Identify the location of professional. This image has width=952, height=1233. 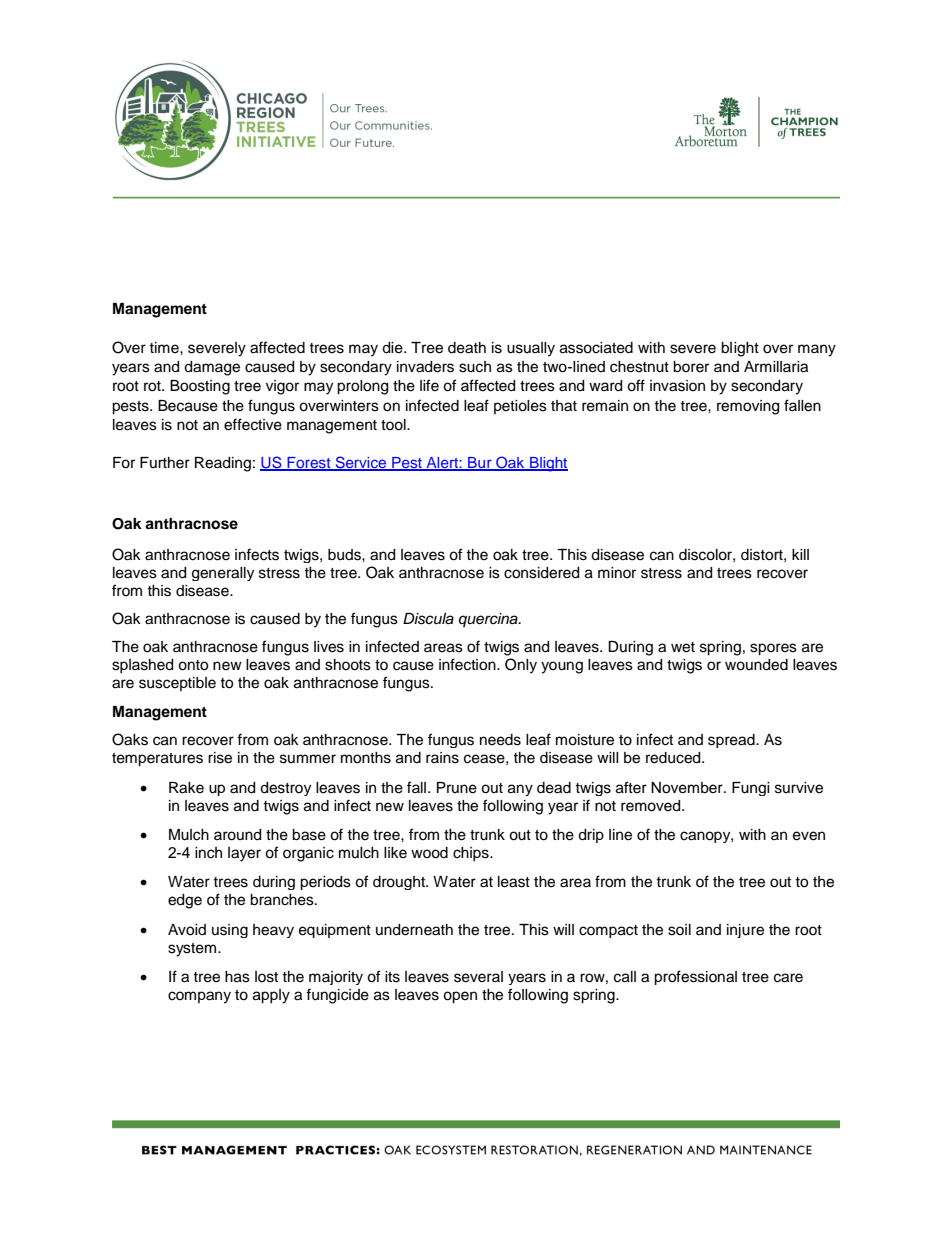
(695, 977).
